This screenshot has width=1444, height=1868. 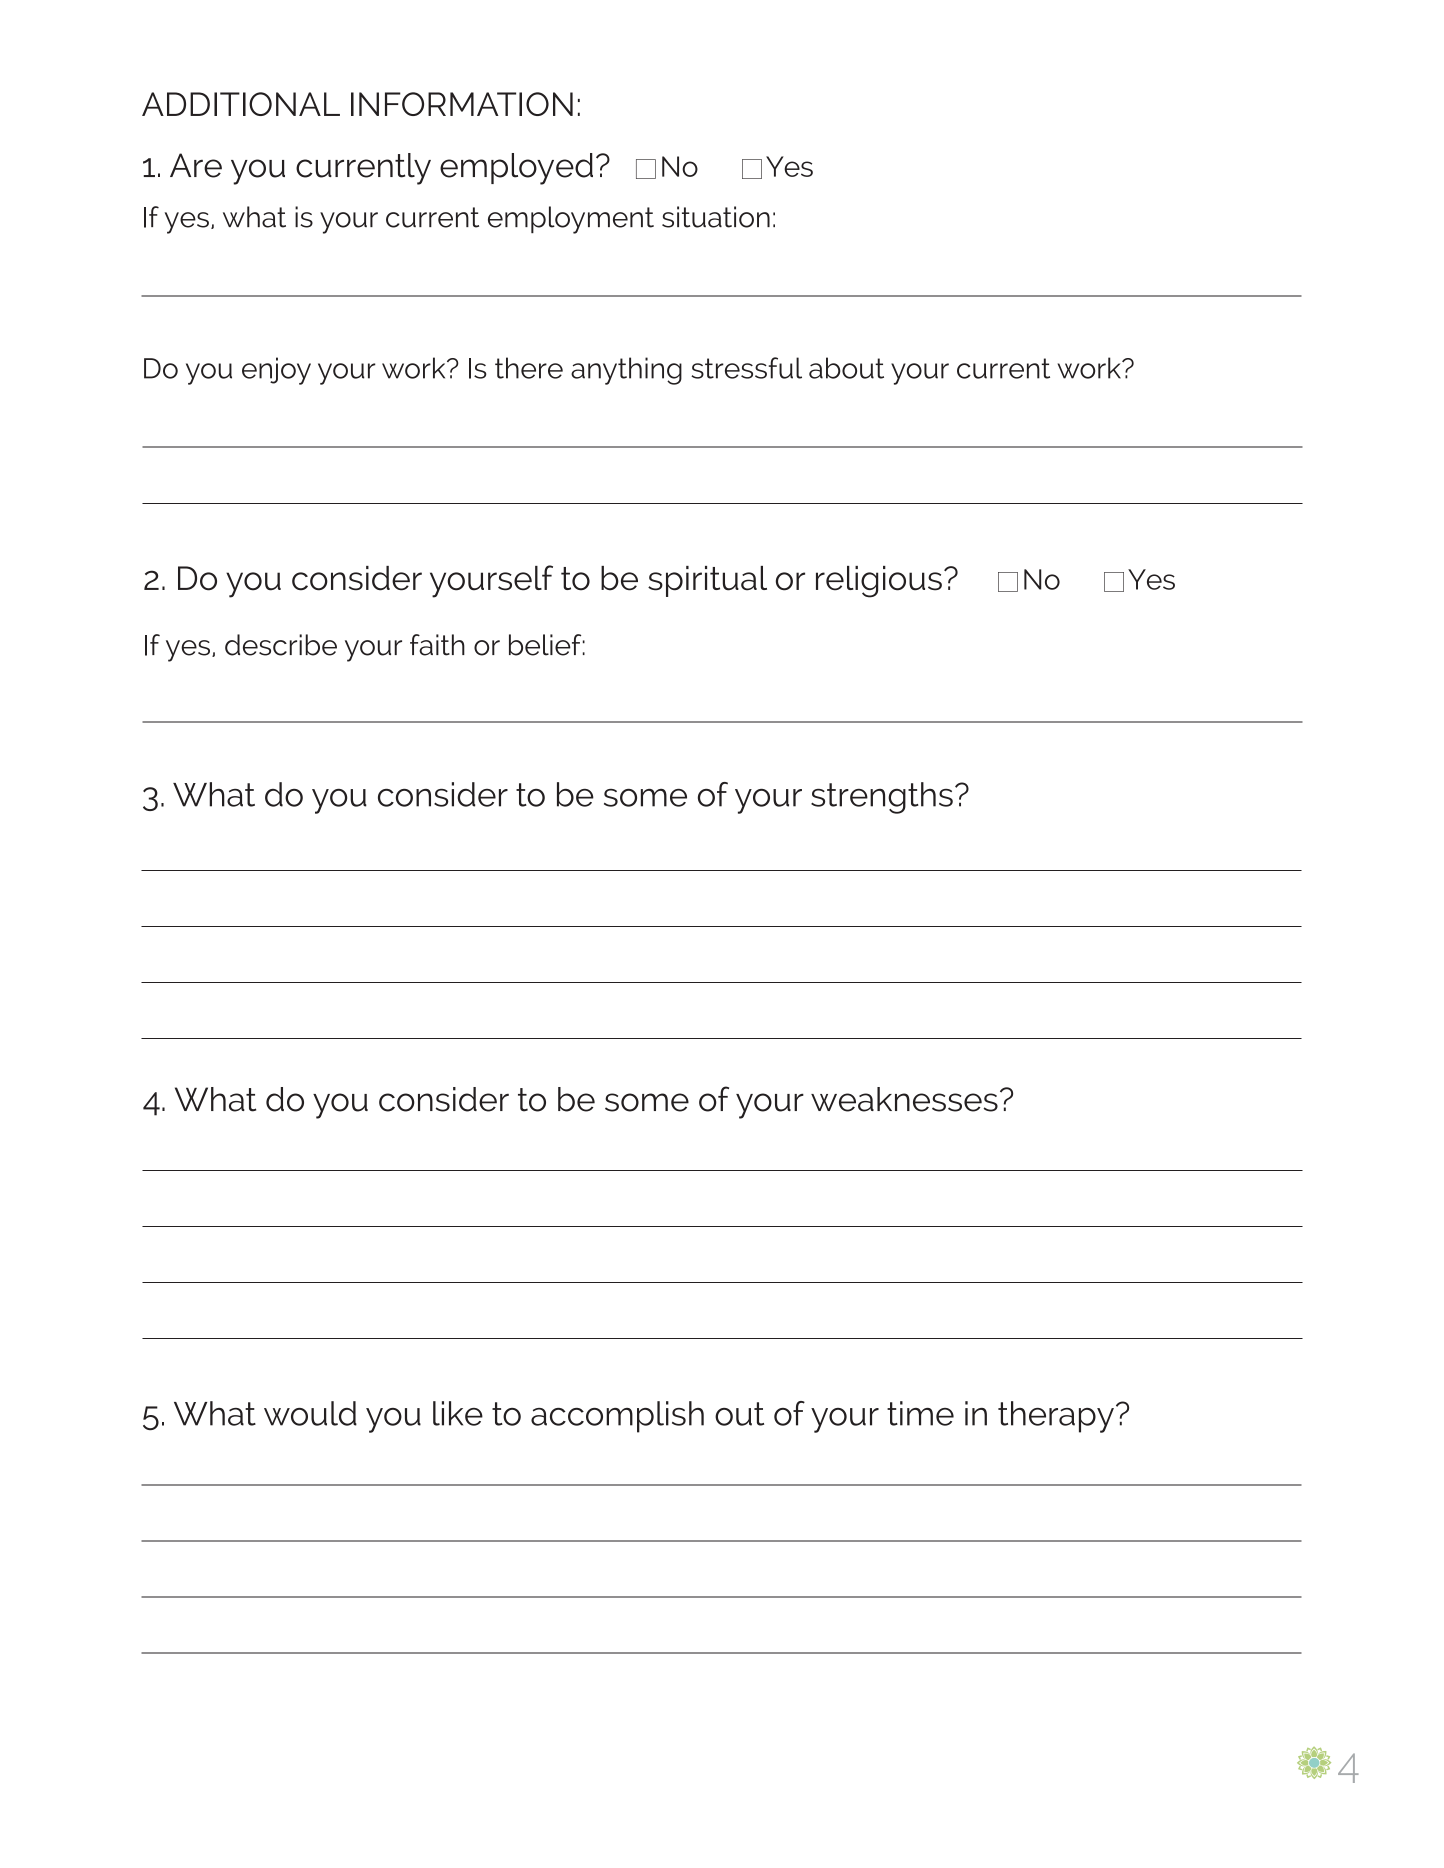 What do you see at coordinates (920, 1413) in the screenshot?
I see `time` at bounding box center [920, 1413].
